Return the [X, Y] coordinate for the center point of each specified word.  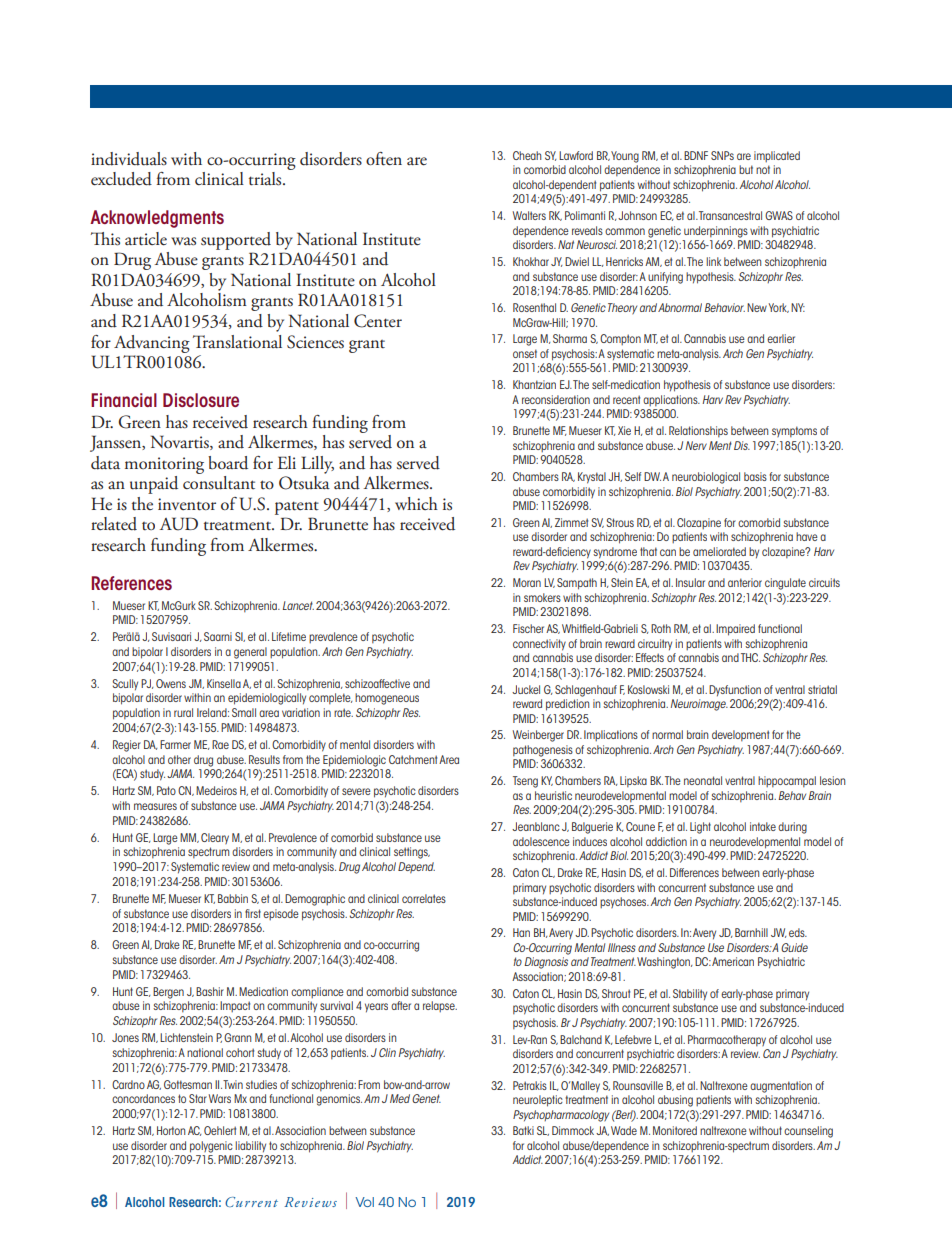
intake [763, 826]
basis [755, 476]
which [416, 503]
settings [412, 853]
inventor [187, 504]
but [746, 169]
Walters [529, 215]
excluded [121, 179]
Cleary [215, 838]
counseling [808, 1132]
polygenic [211, 1147]
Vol [364, 1202]
